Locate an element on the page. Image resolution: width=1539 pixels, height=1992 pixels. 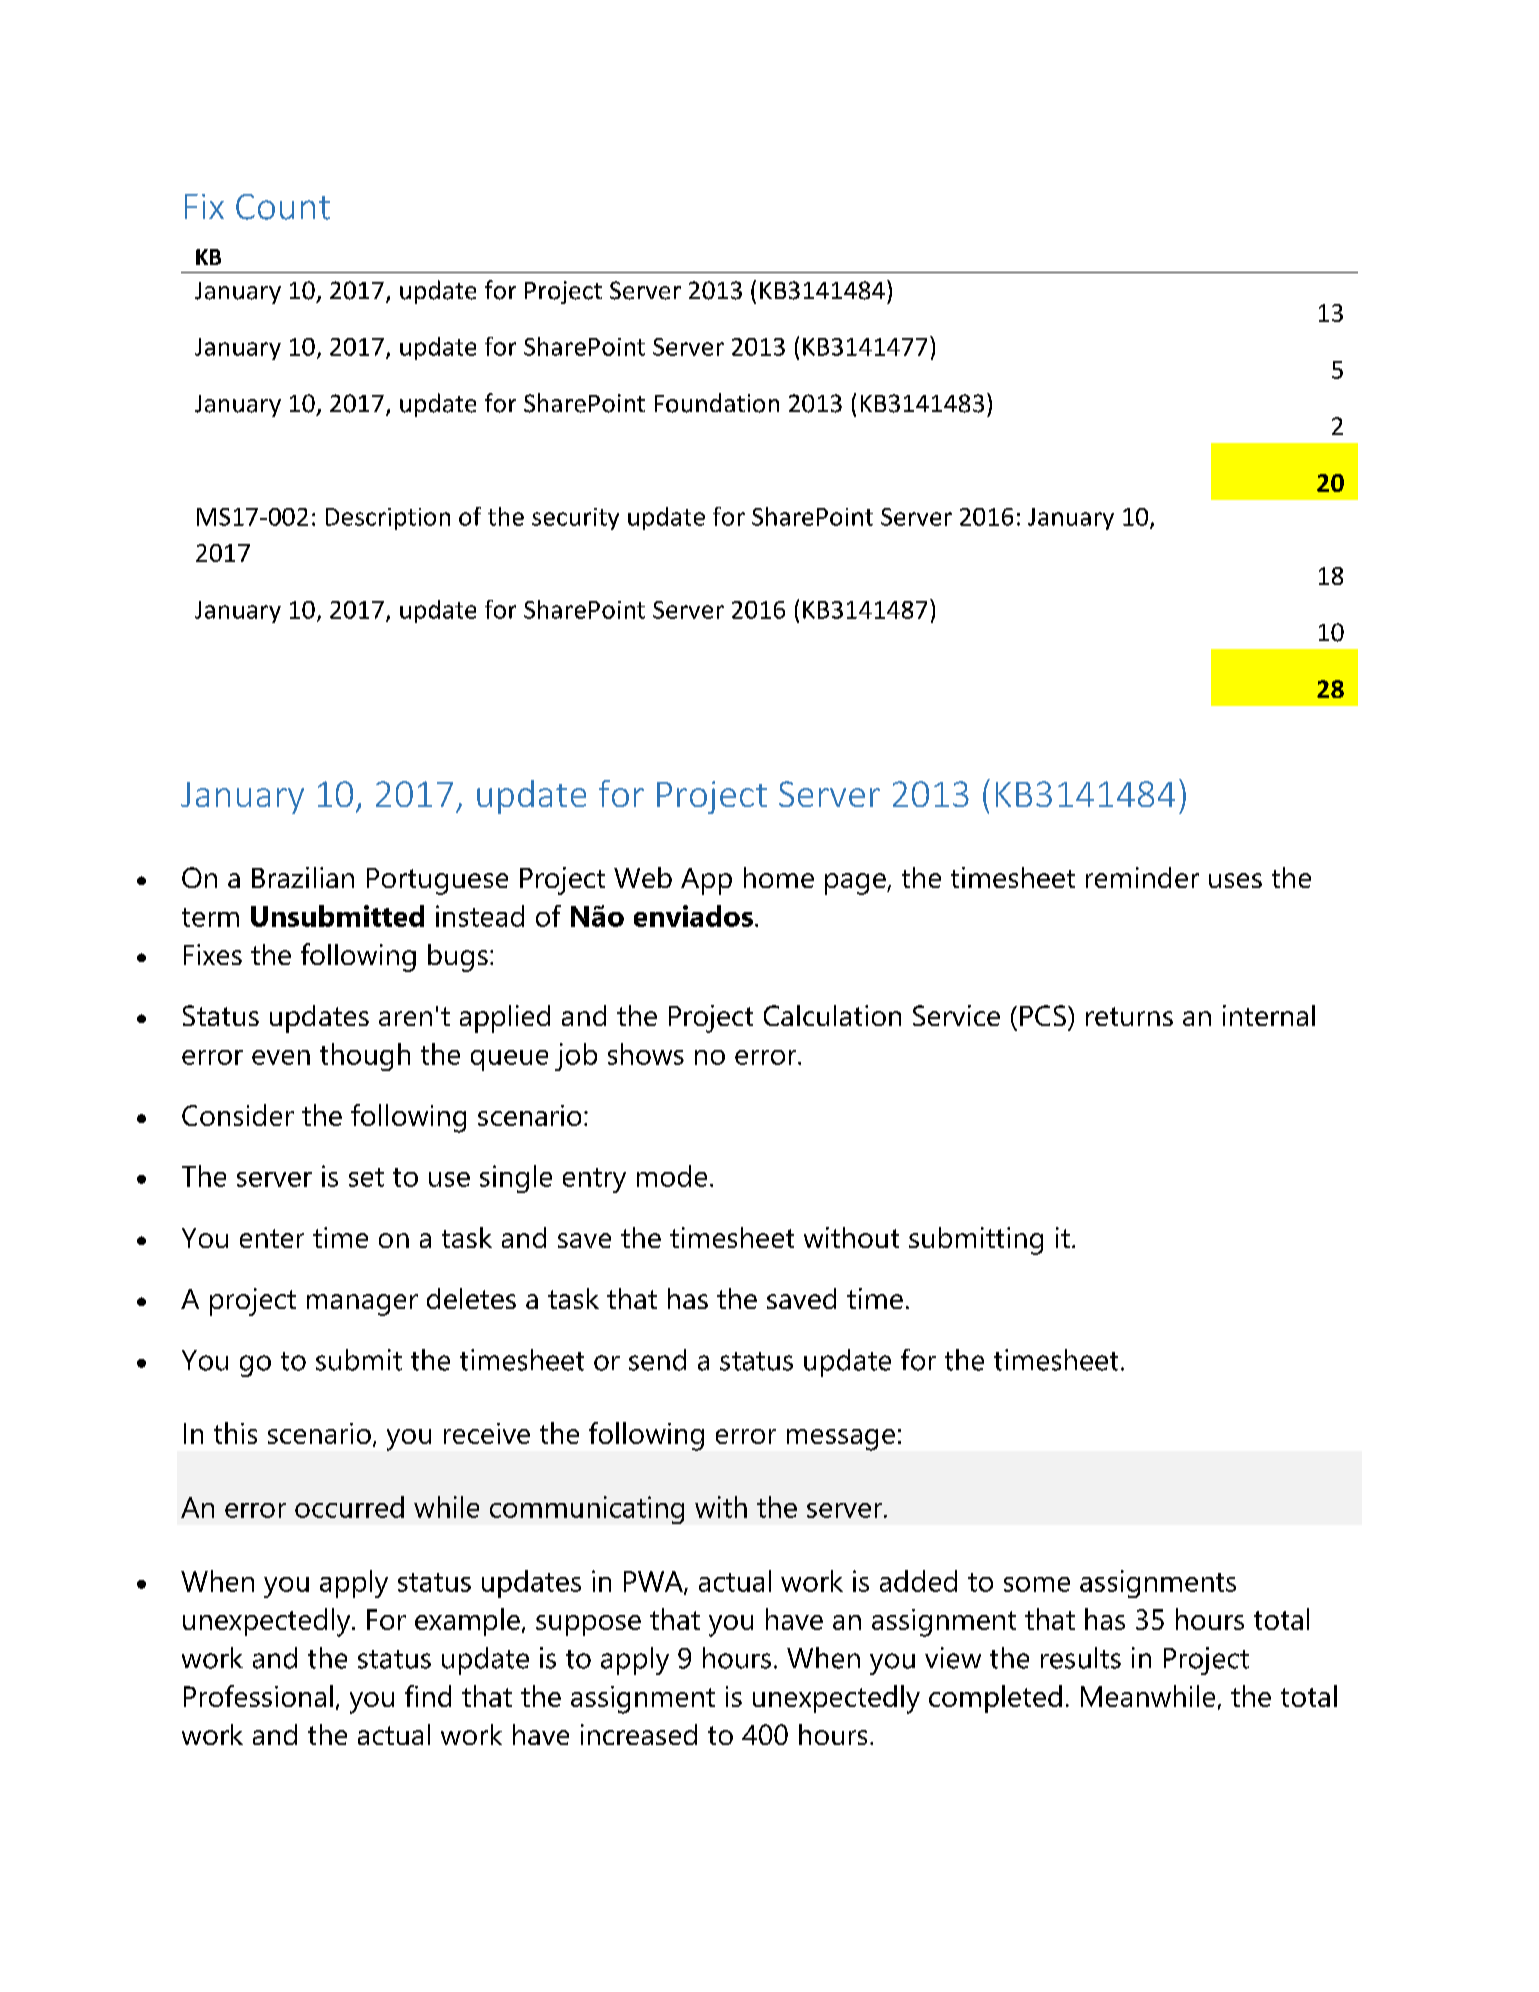
home is located at coordinates (779, 877).
